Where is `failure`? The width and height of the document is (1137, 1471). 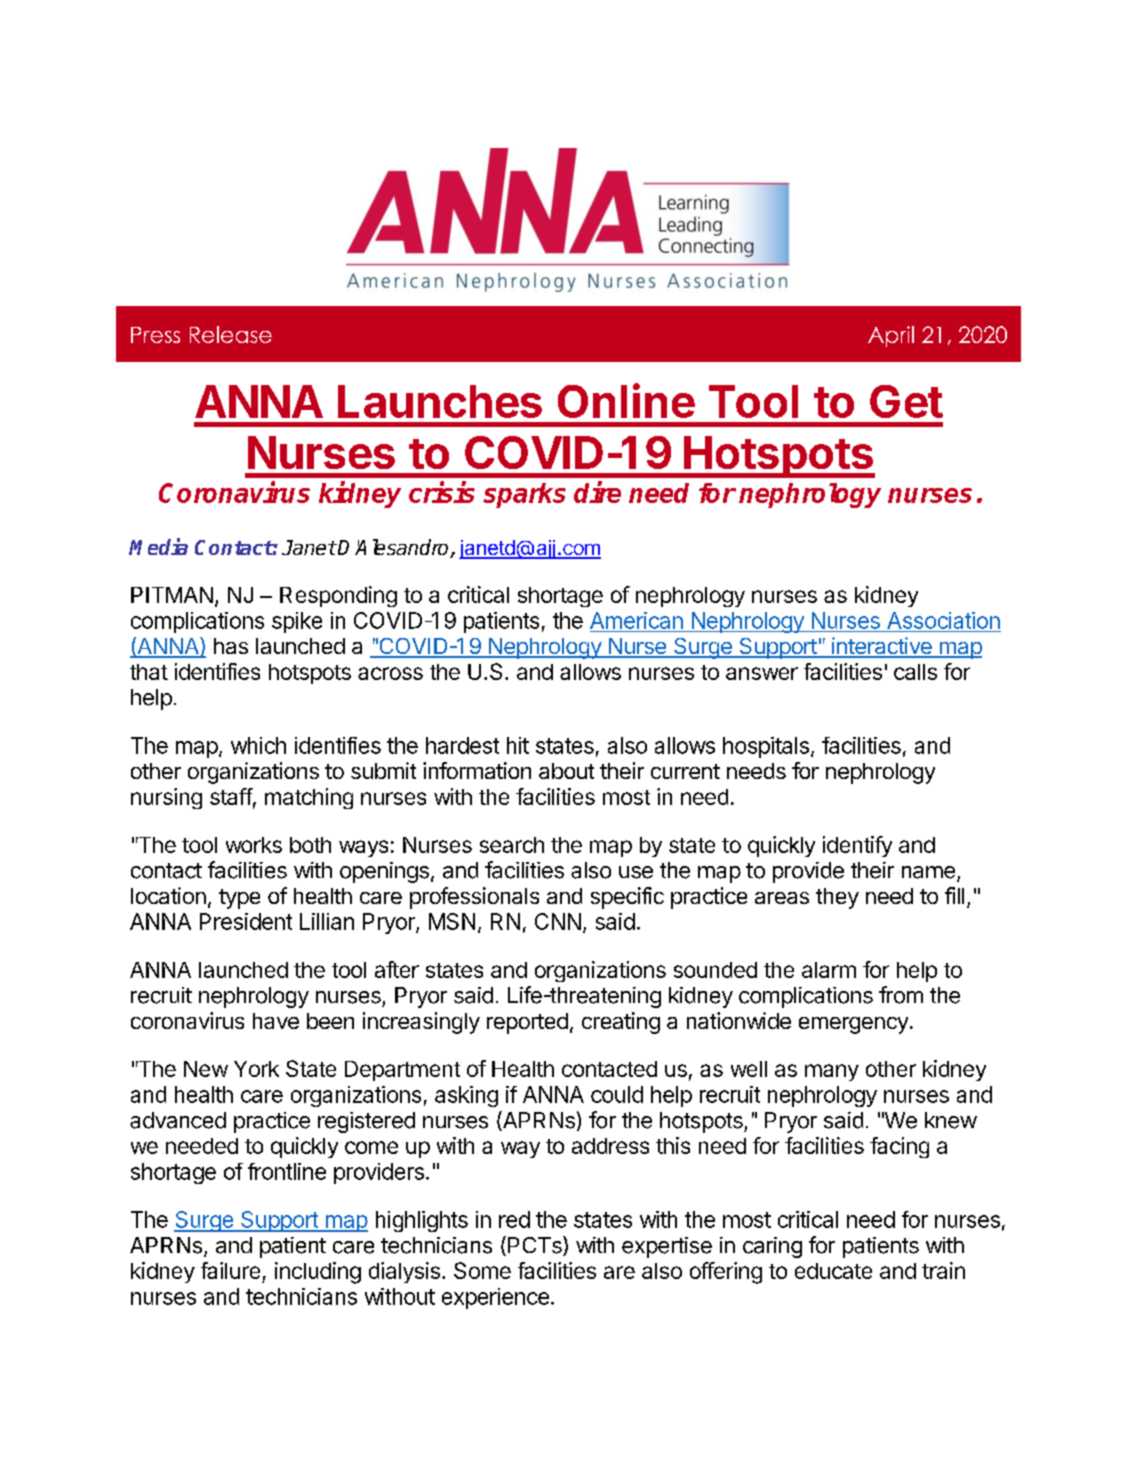 failure is located at coordinates (230, 1270).
